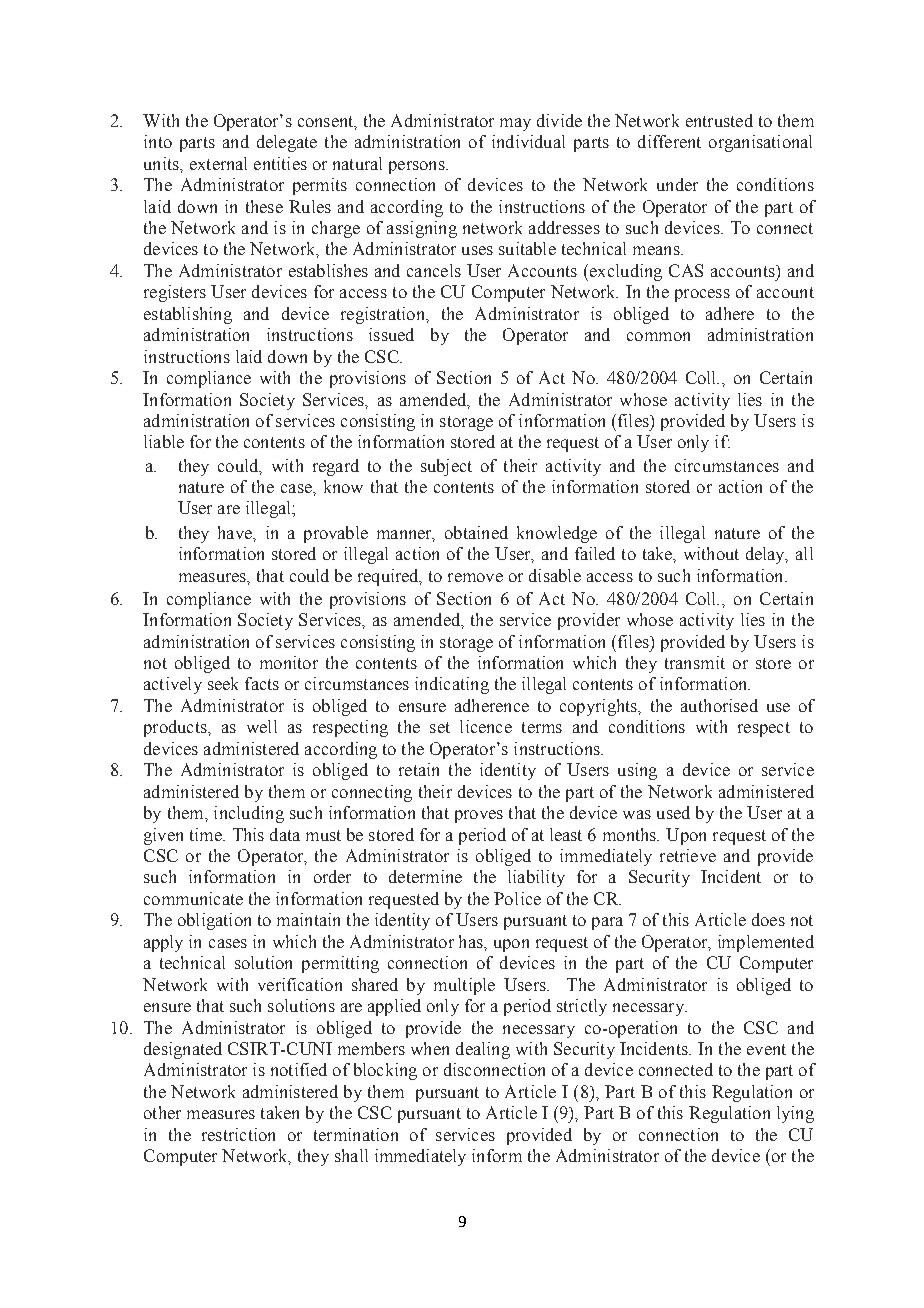 The width and height of the screenshot is (924, 1308). Describe the element at coordinates (218, 163) in the screenshot. I see `external` at that location.
